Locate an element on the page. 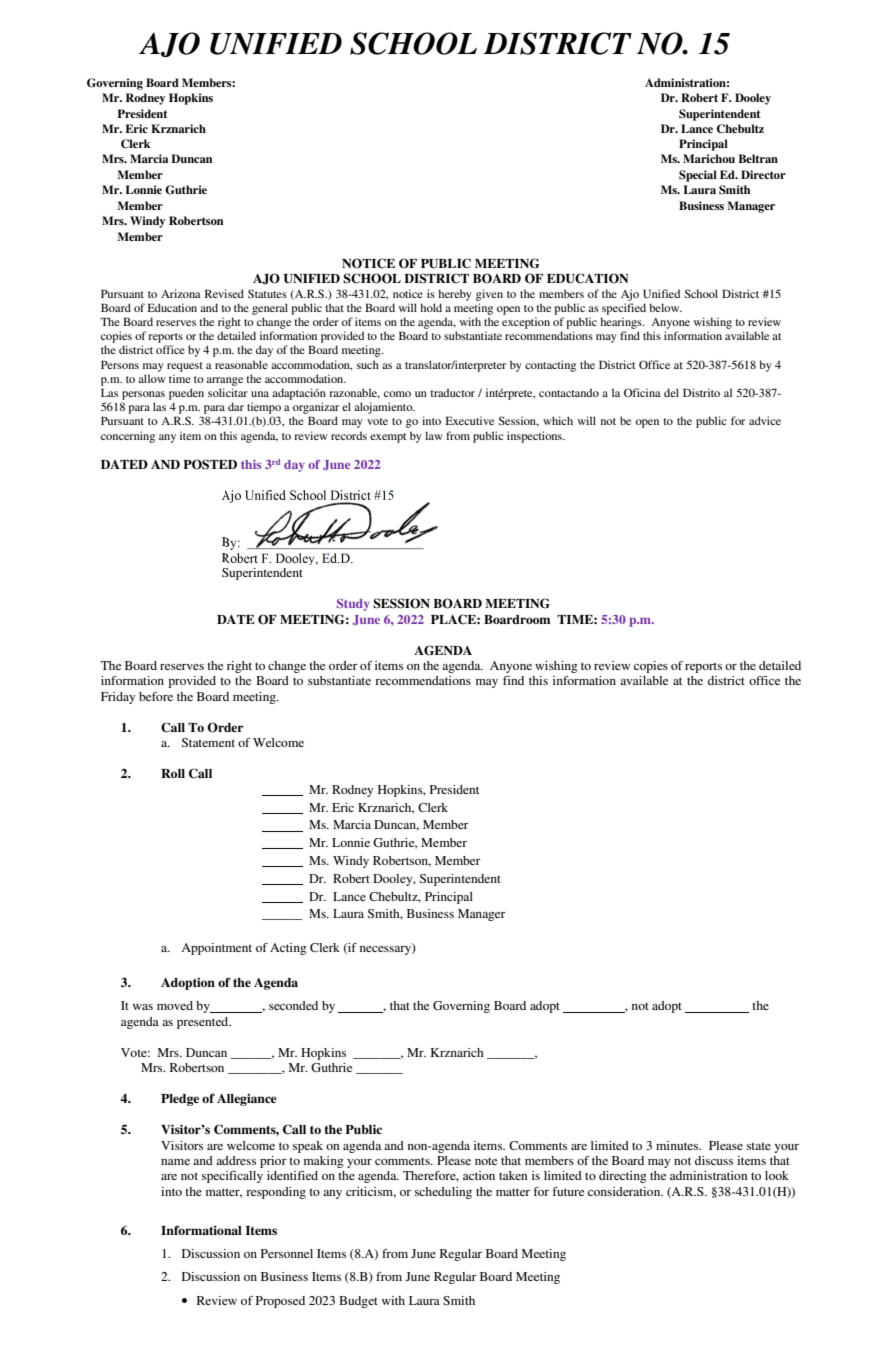 Image resolution: width=887 pixels, height=1372 pixels. hereby is located at coordinates (455, 295).
